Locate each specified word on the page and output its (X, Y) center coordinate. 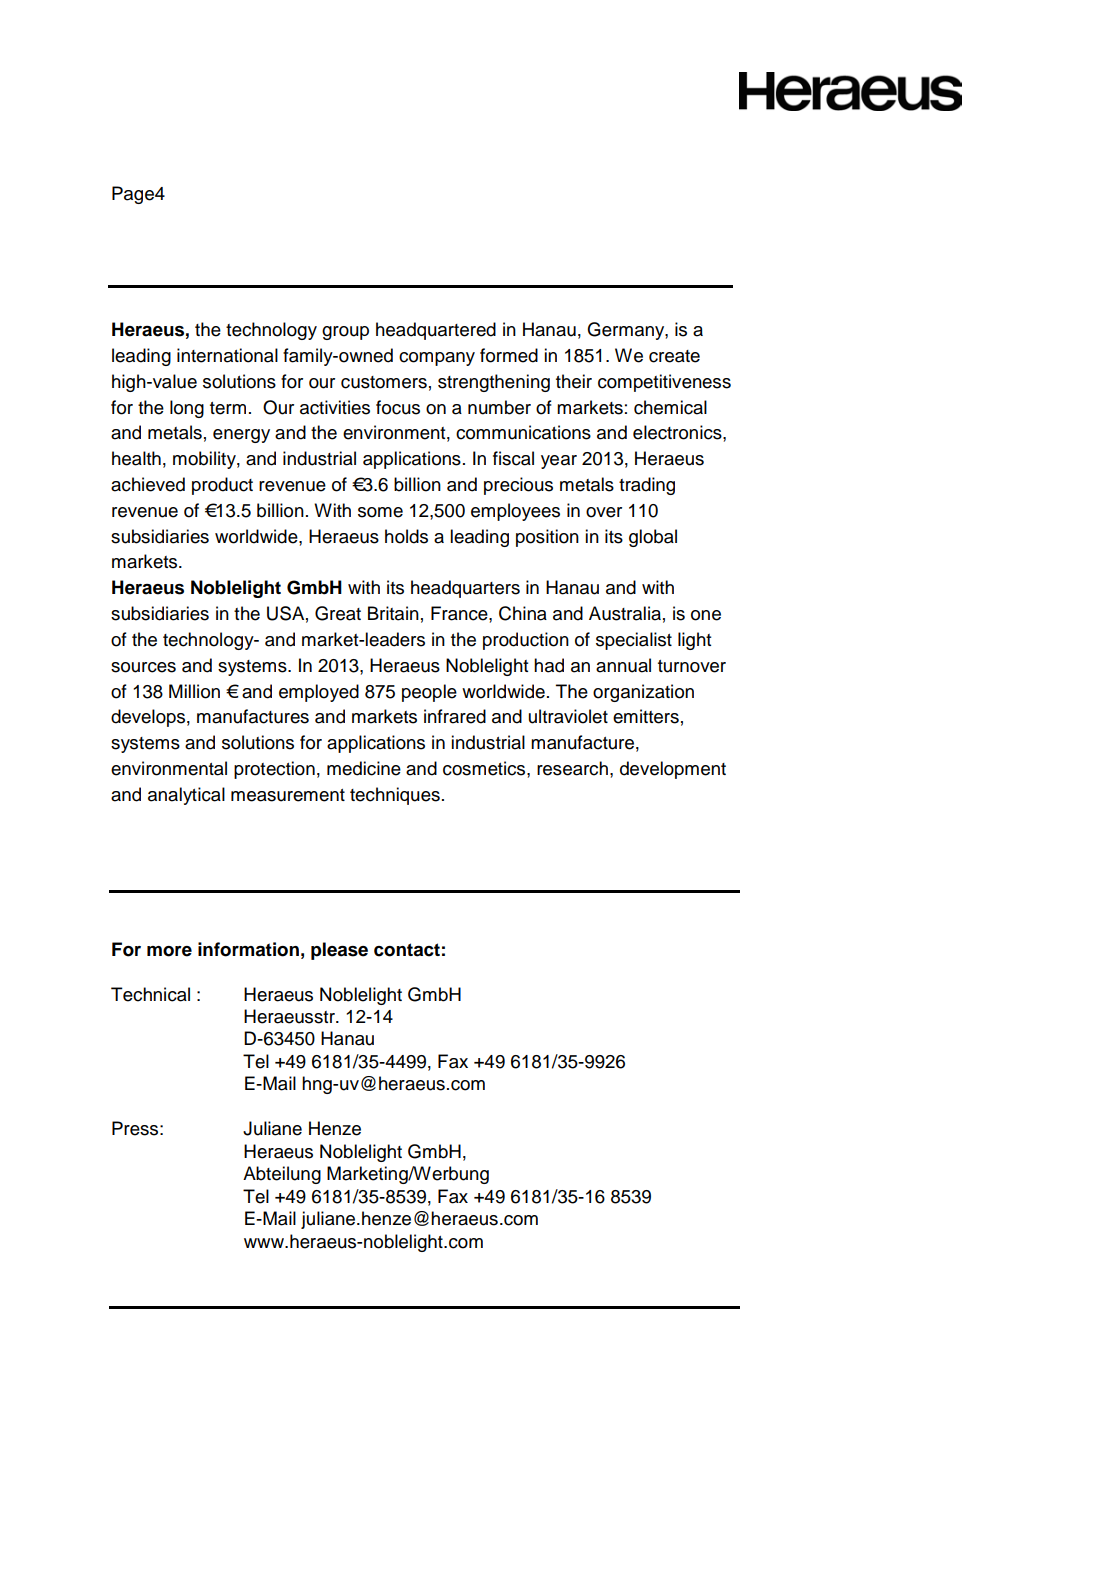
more (169, 951)
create (674, 356)
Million (194, 691)
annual (623, 665)
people (429, 693)
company (437, 359)
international (227, 355)
